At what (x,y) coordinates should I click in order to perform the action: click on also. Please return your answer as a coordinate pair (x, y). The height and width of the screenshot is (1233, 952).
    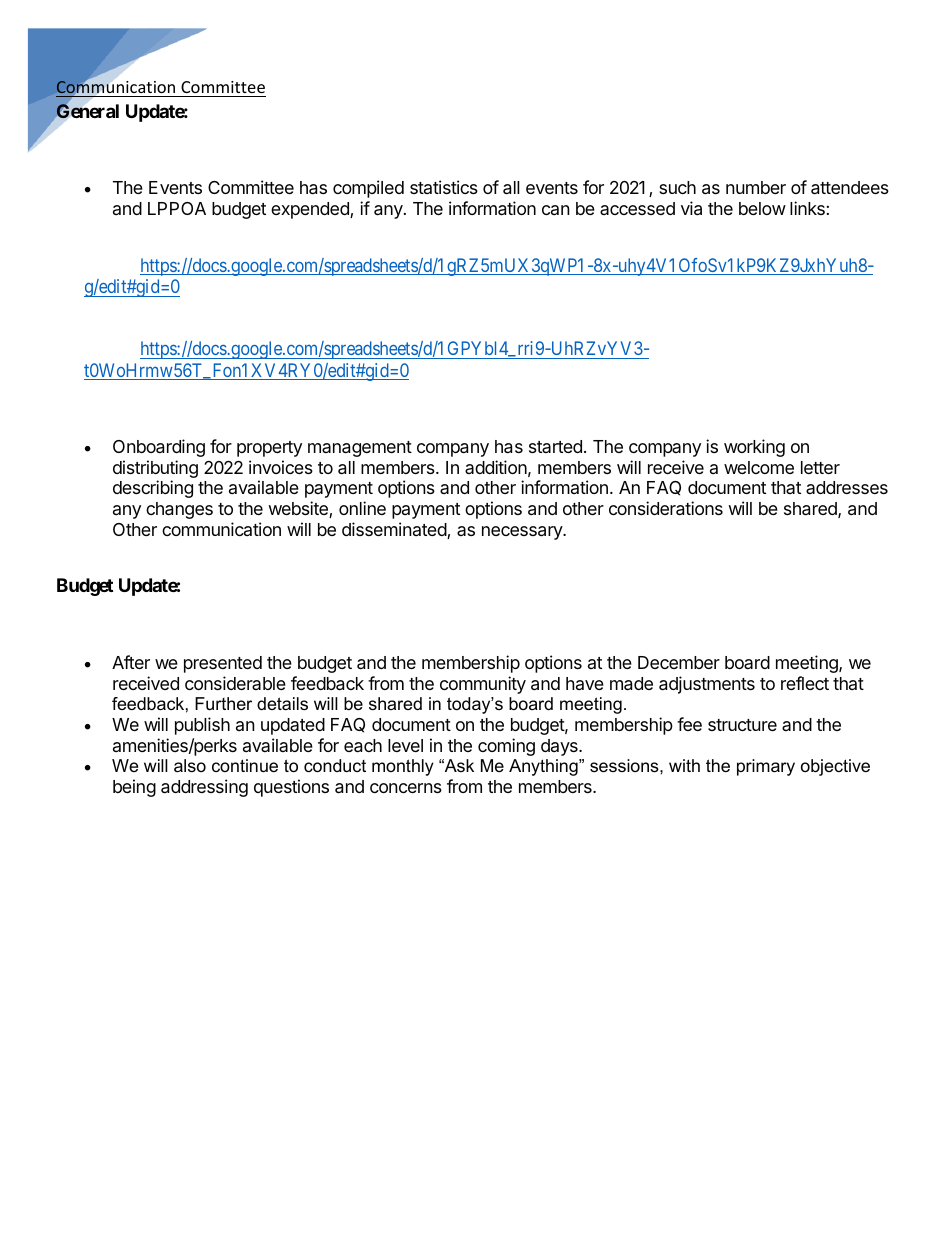
    Looking at the image, I should click on (190, 765).
